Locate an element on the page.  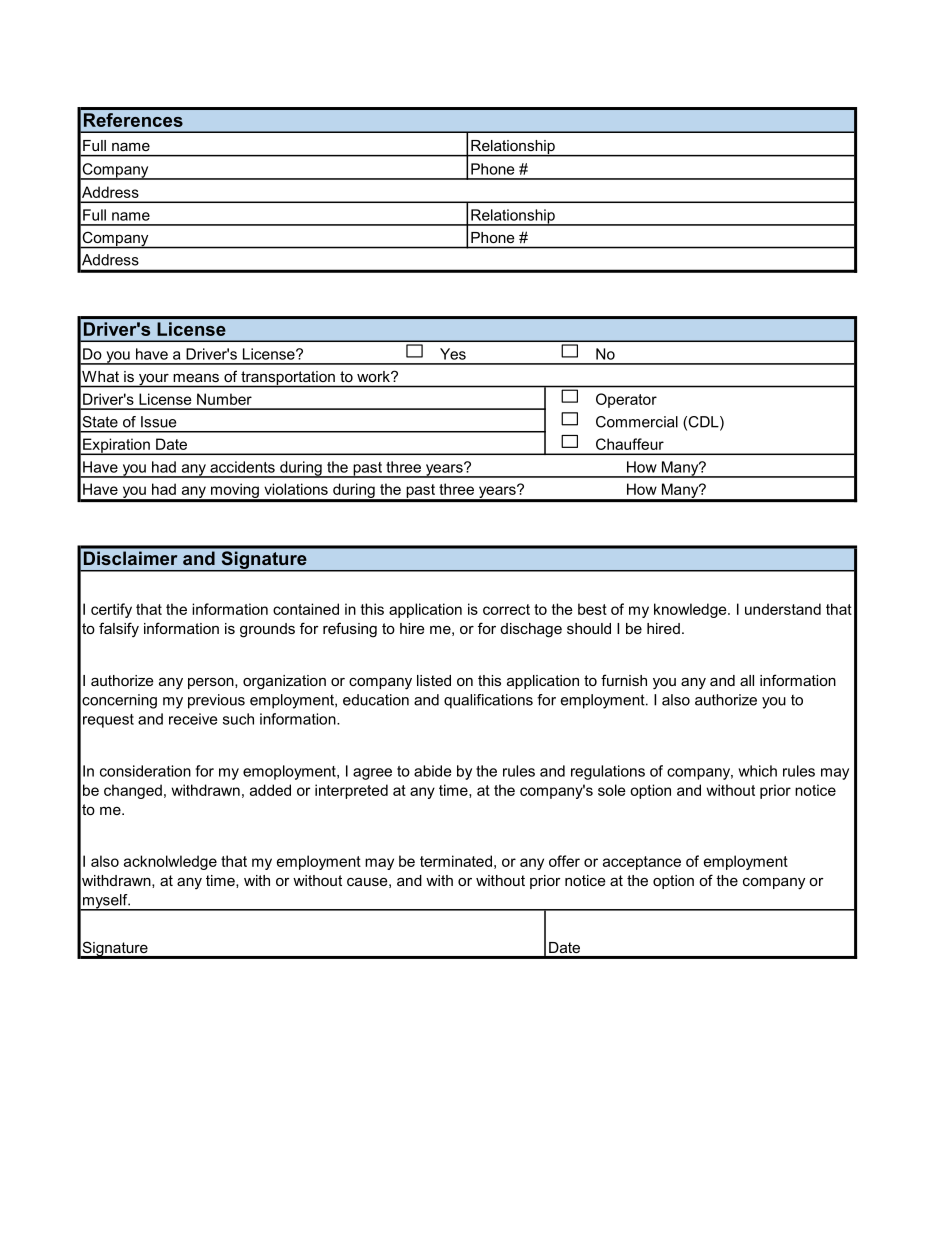
Yes is located at coordinates (453, 354).
